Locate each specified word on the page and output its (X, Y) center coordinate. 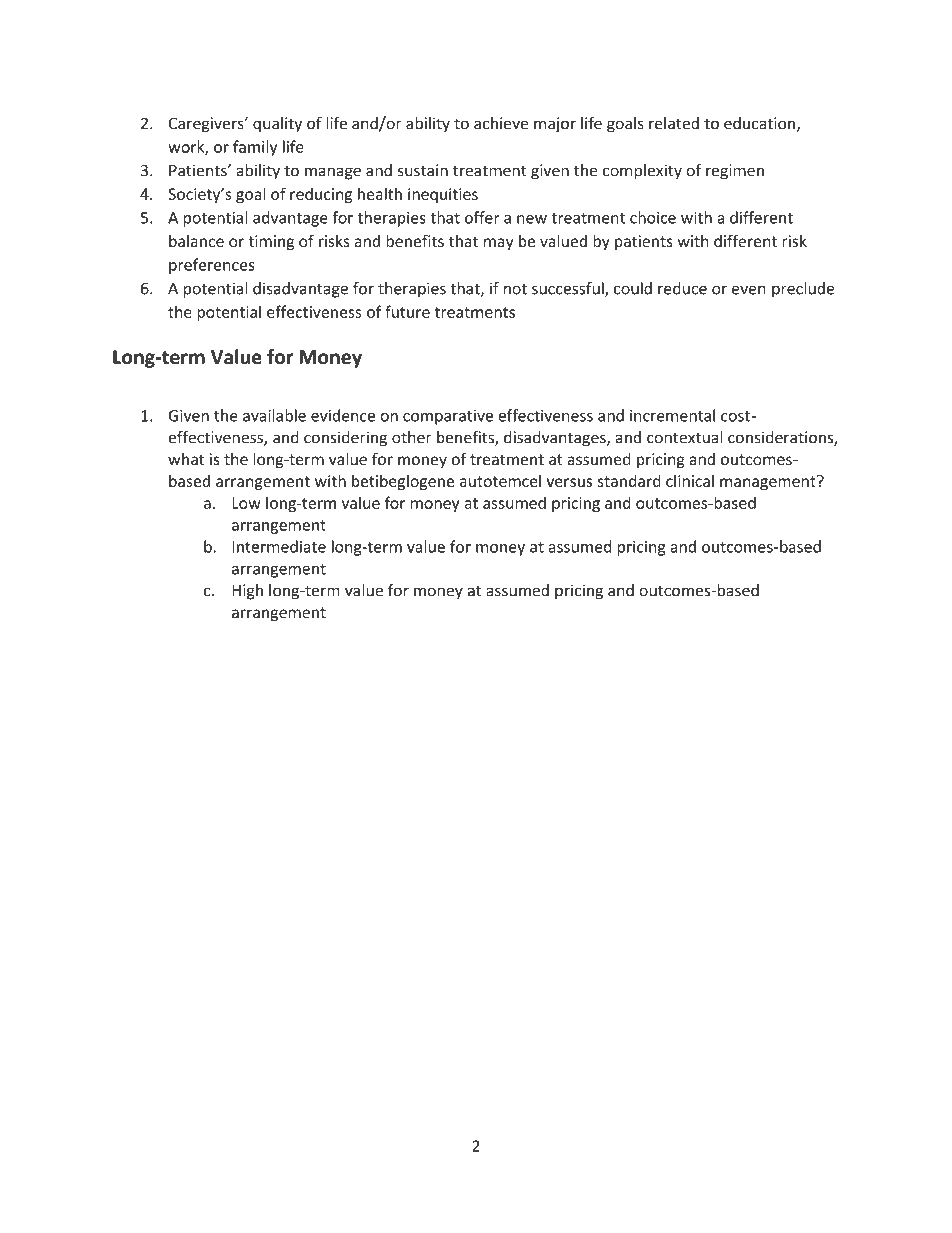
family (255, 148)
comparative (448, 417)
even (749, 290)
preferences (212, 266)
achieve (501, 123)
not (515, 289)
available (274, 415)
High (247, 592)
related (674, 123)
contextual (684, 437)
